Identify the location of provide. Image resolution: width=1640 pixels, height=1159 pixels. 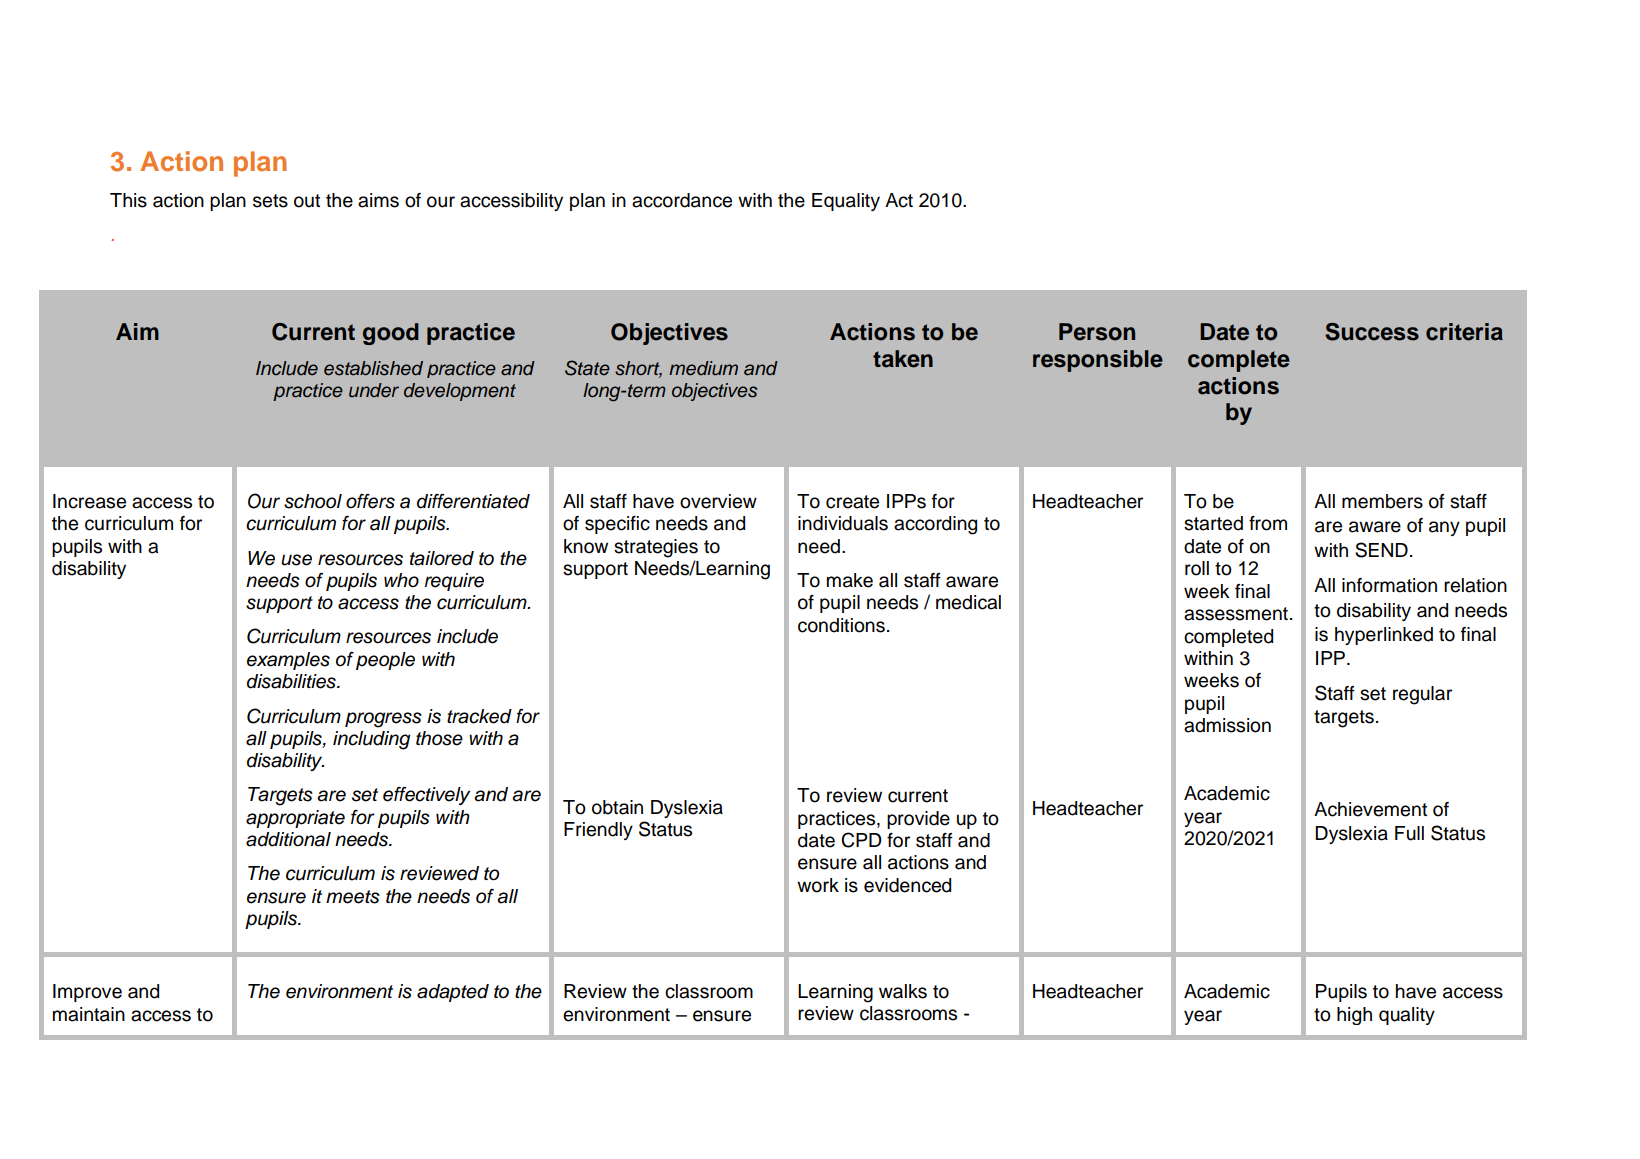
(918, 820).
